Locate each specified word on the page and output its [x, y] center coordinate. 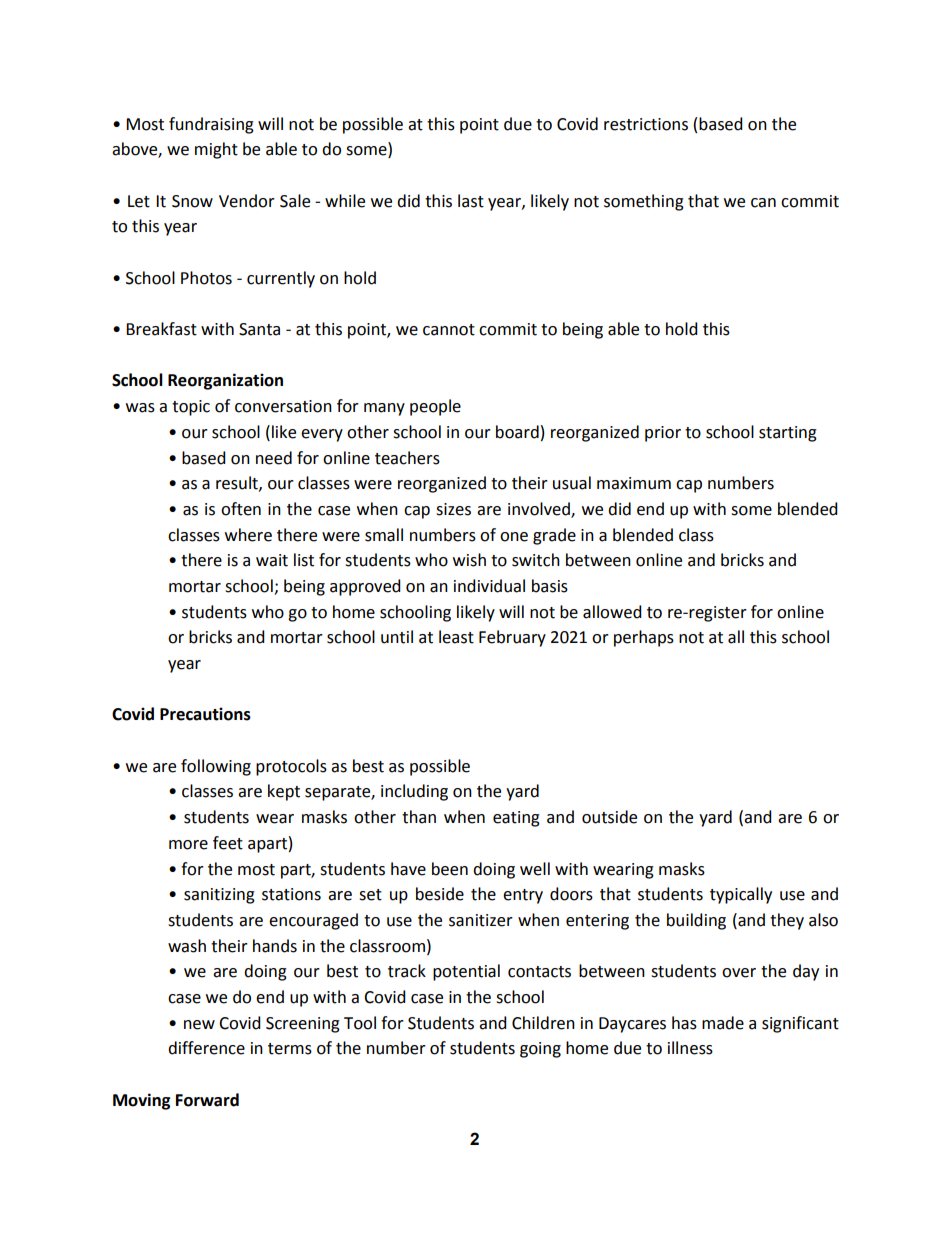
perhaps [644, 638]
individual [489, 586]
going [540, 1050]
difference [206, 1048]
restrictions [646, 124]
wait [272, 560]
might [216, 150]
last [471, 201]
